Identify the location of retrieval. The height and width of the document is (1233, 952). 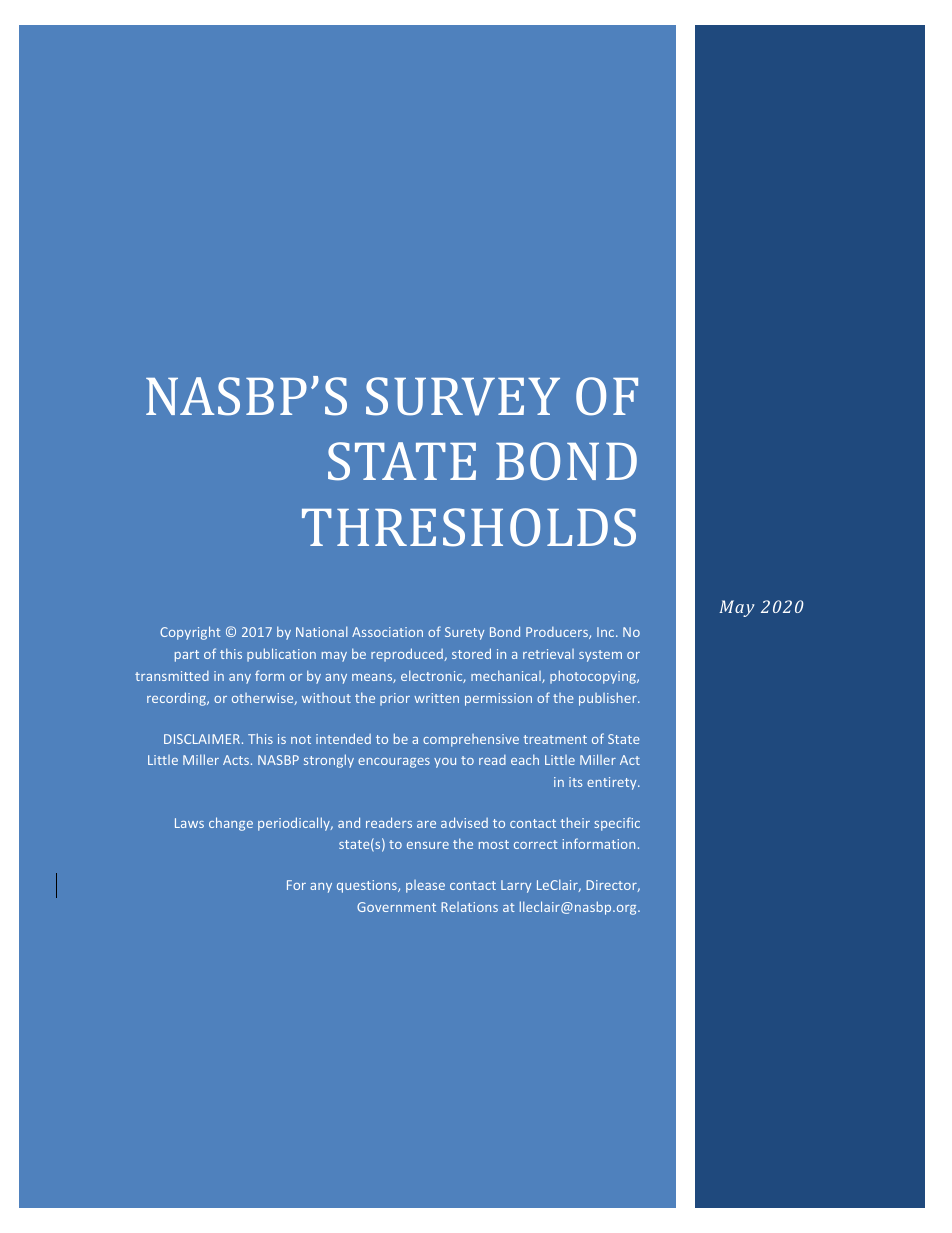
(548, 654).
